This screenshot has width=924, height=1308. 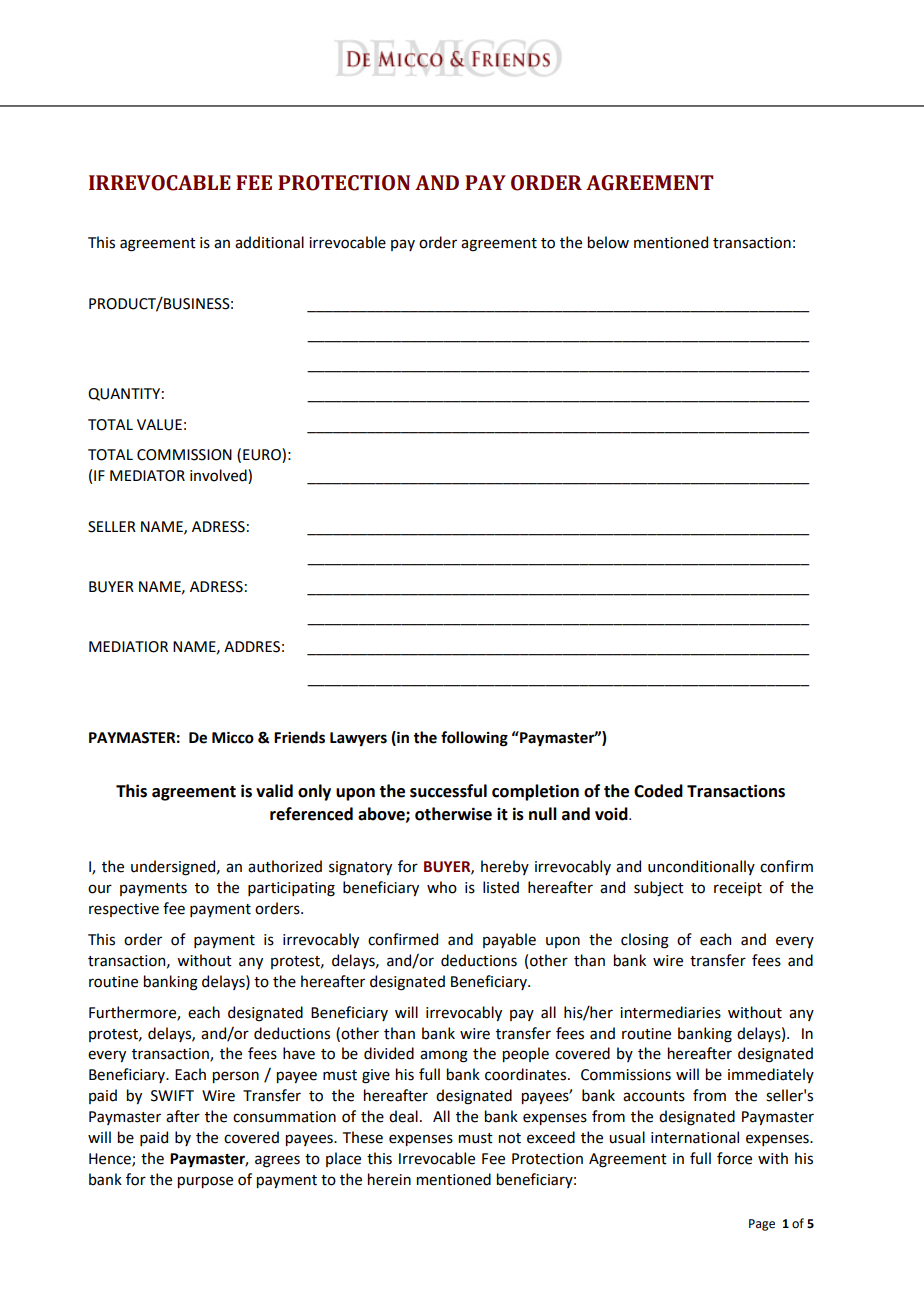 What do you see at coordinates (608, 242) in the screenshot?
I see `below` at bounding box center [608, 242].
